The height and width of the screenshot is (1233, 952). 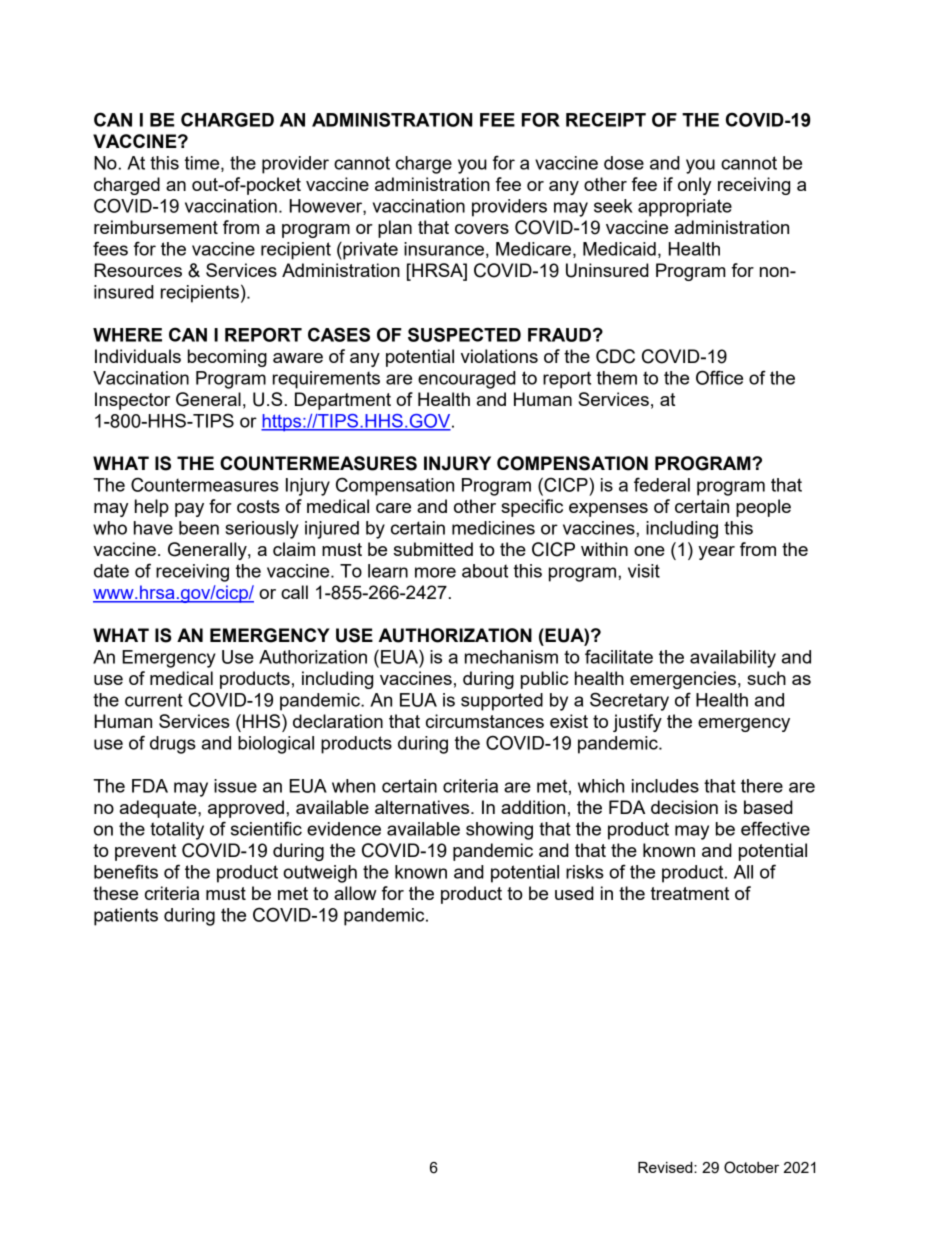 I want to click on prevent, so click(x=145, y=852).
